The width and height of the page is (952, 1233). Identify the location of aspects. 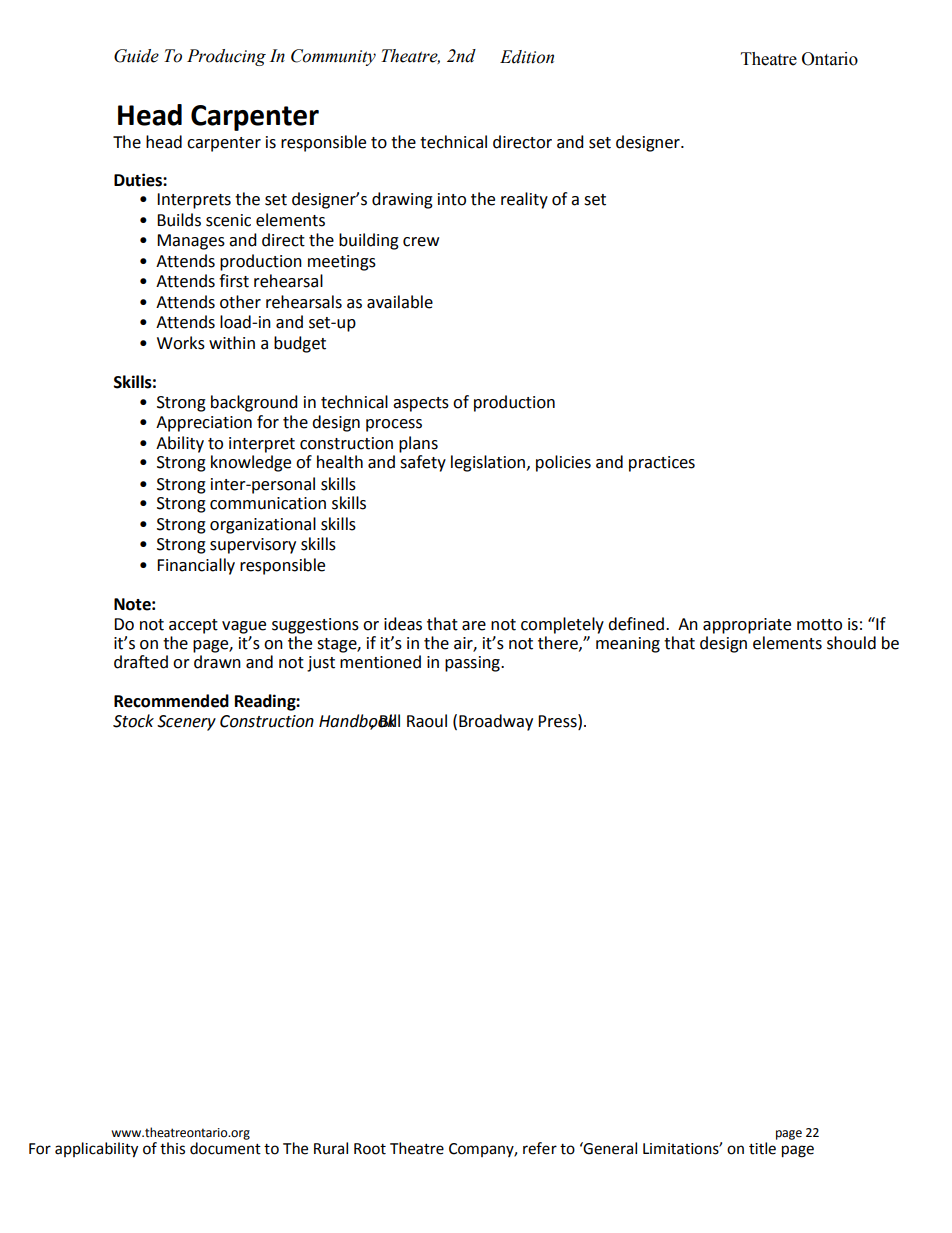
(421, 404).
